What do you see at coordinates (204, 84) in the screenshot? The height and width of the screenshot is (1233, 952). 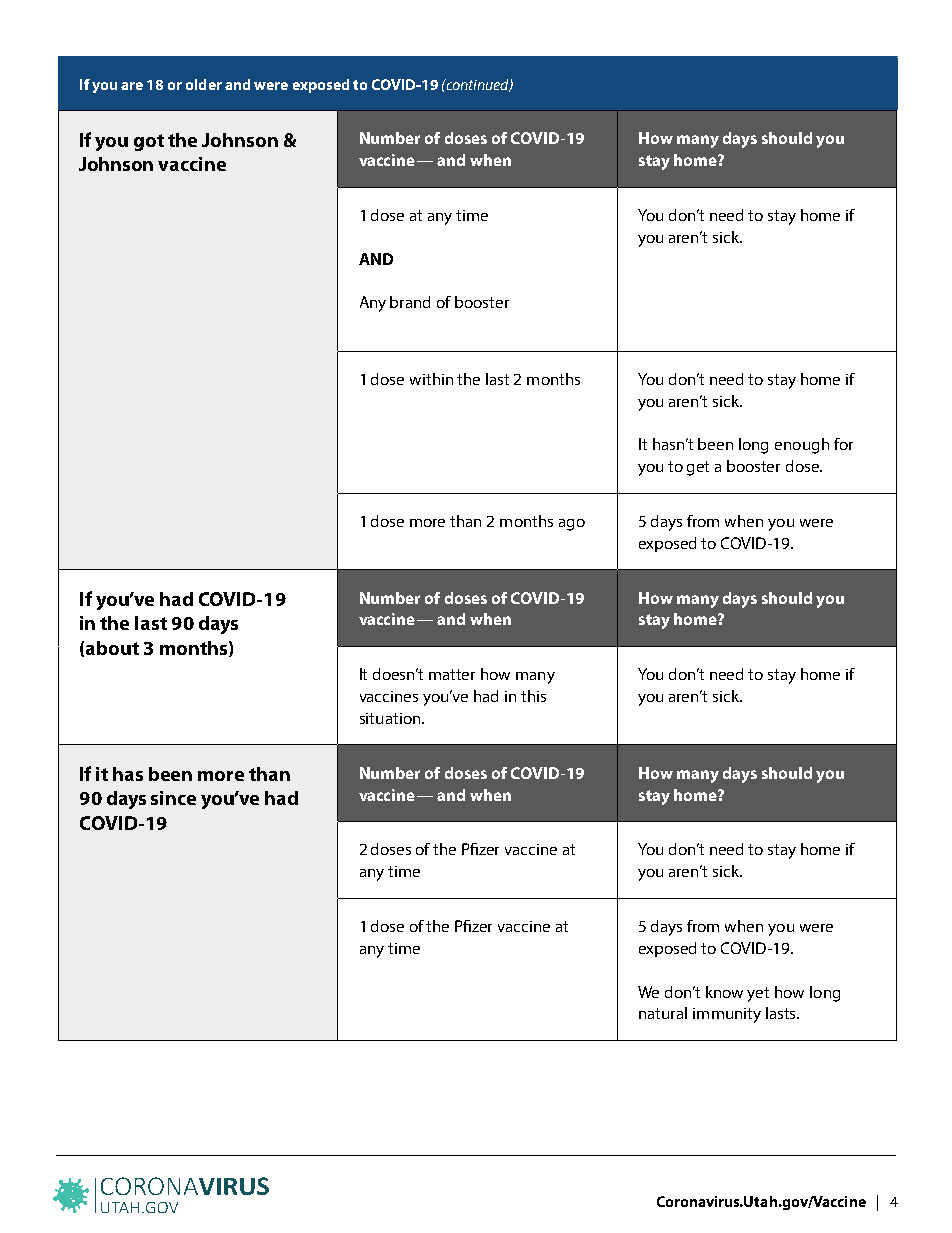 I see `older` at bounding box center [204, 84].
